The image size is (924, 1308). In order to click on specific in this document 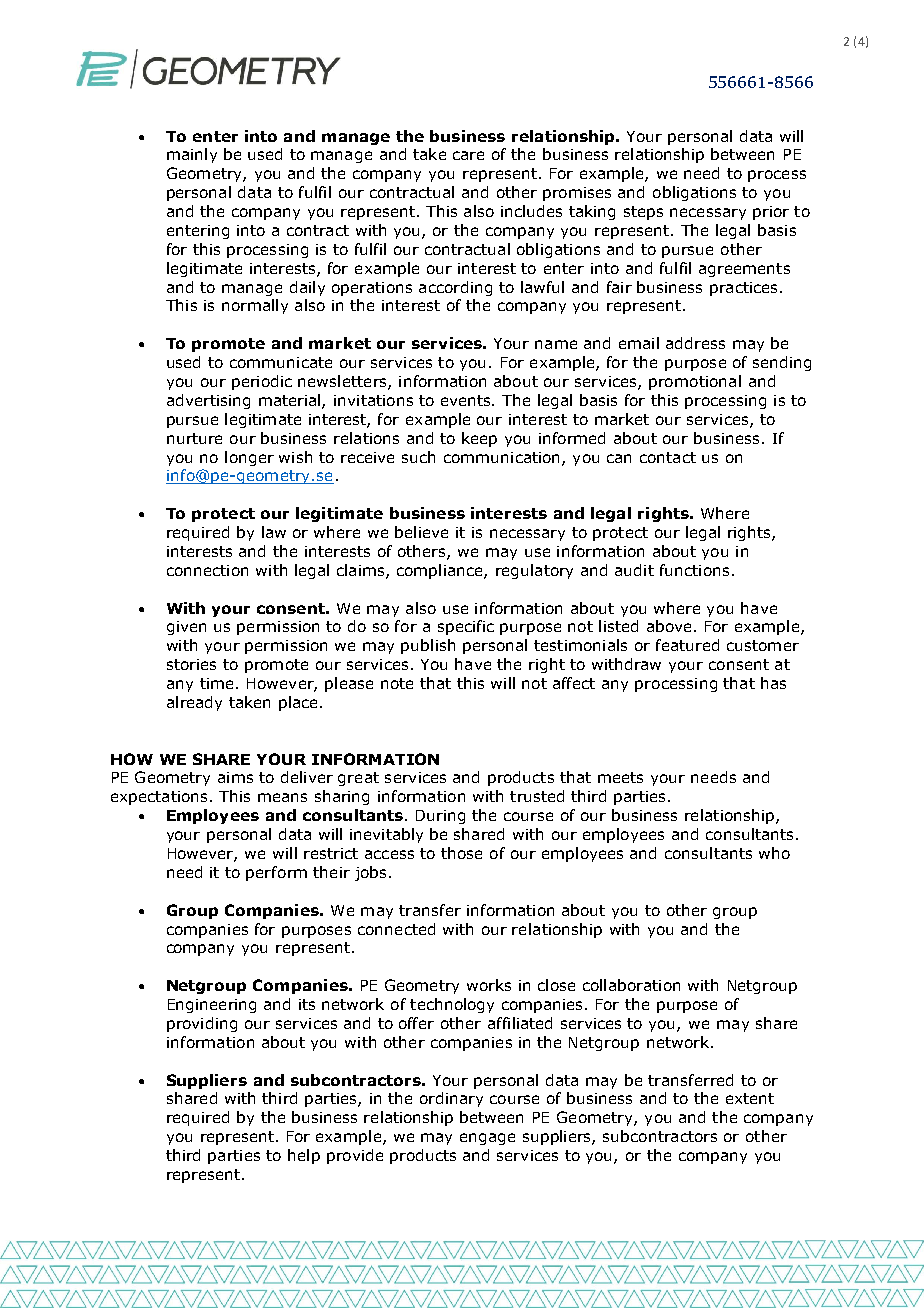, I will do `click(466, 627)`.
